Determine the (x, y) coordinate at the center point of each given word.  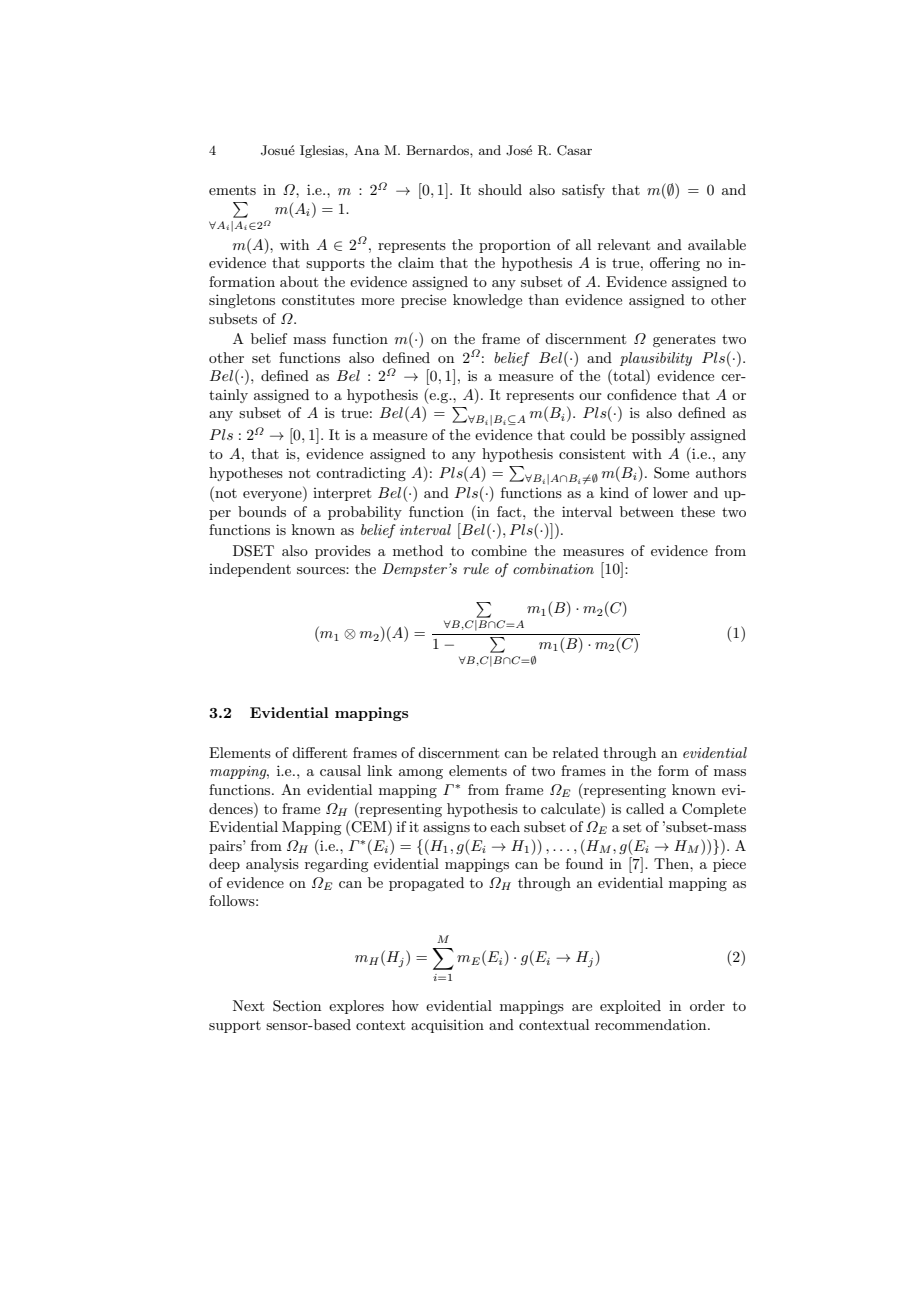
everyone (273, 496)
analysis (272, 865)
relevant (624, 244)
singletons (242, 301)
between (647, 511)
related (576, 752)
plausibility (656, 359)
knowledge (487, 301)
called (645, 808)
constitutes (318, 300)
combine (499, 550)
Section (297, 1006)
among (421, 774)
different (319, 752)
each (505, 826)
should (500, 189)
